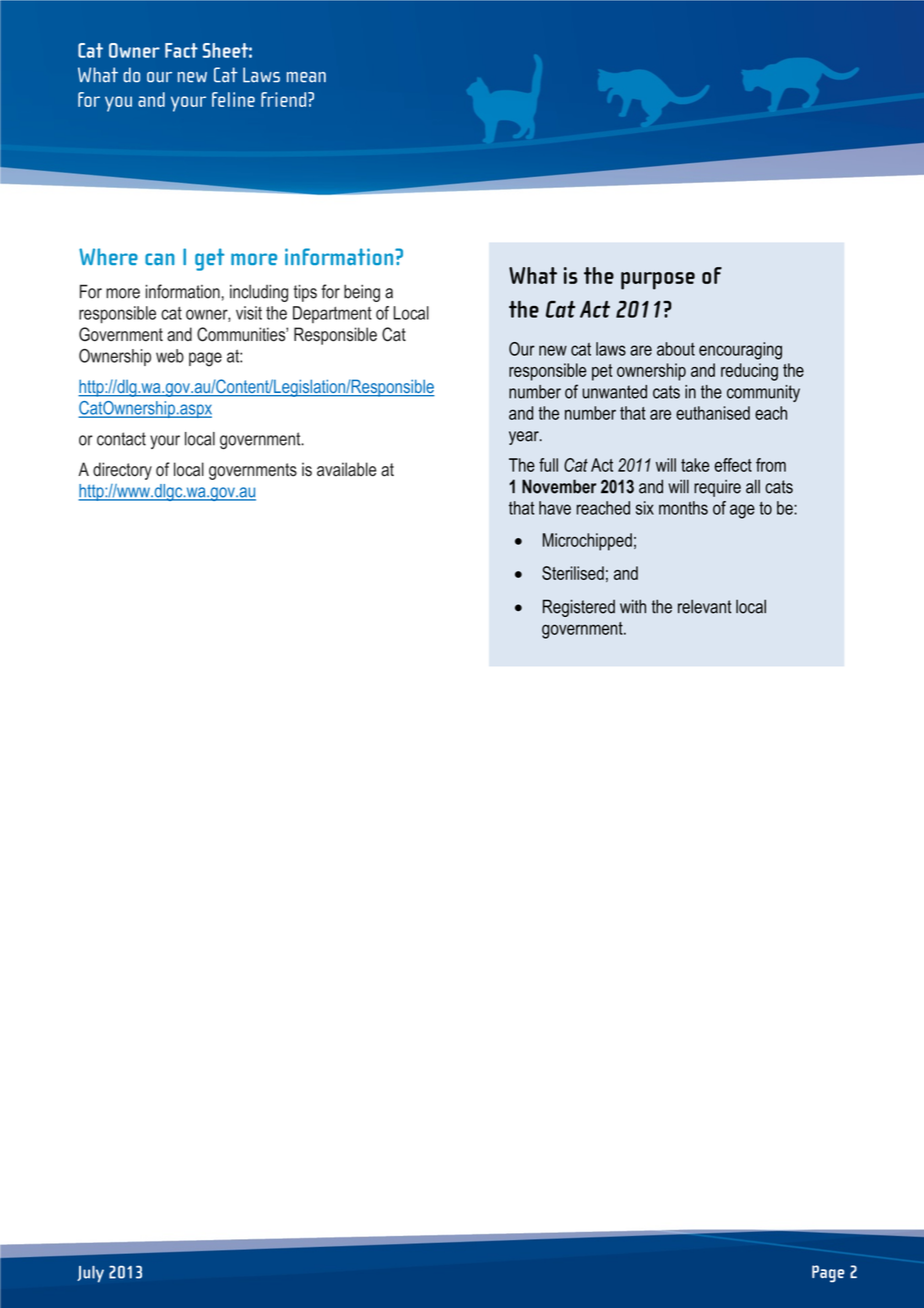  What do you see at coordinates (658, 281) in the document?
I see `purpose` at bounding box center [658, 281].
